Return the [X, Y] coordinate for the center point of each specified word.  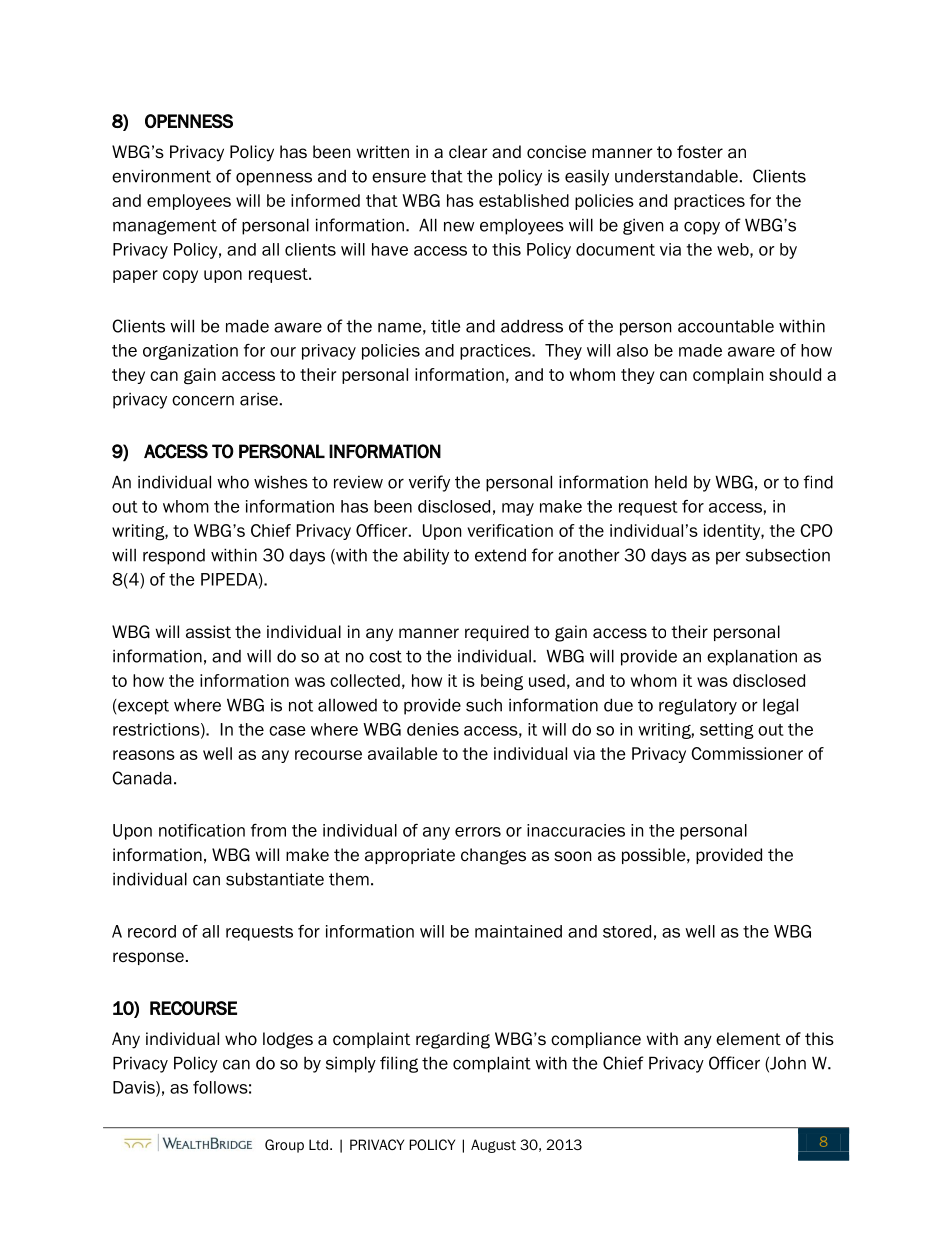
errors [478, 832]
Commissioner [747, 753]
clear [468, 152]
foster [700, 152]
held [671, 482]
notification [202, 830]
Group [284, 1146]
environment [161, 176]
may [518, 509]
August [493, 1146]
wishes [281, 482]
